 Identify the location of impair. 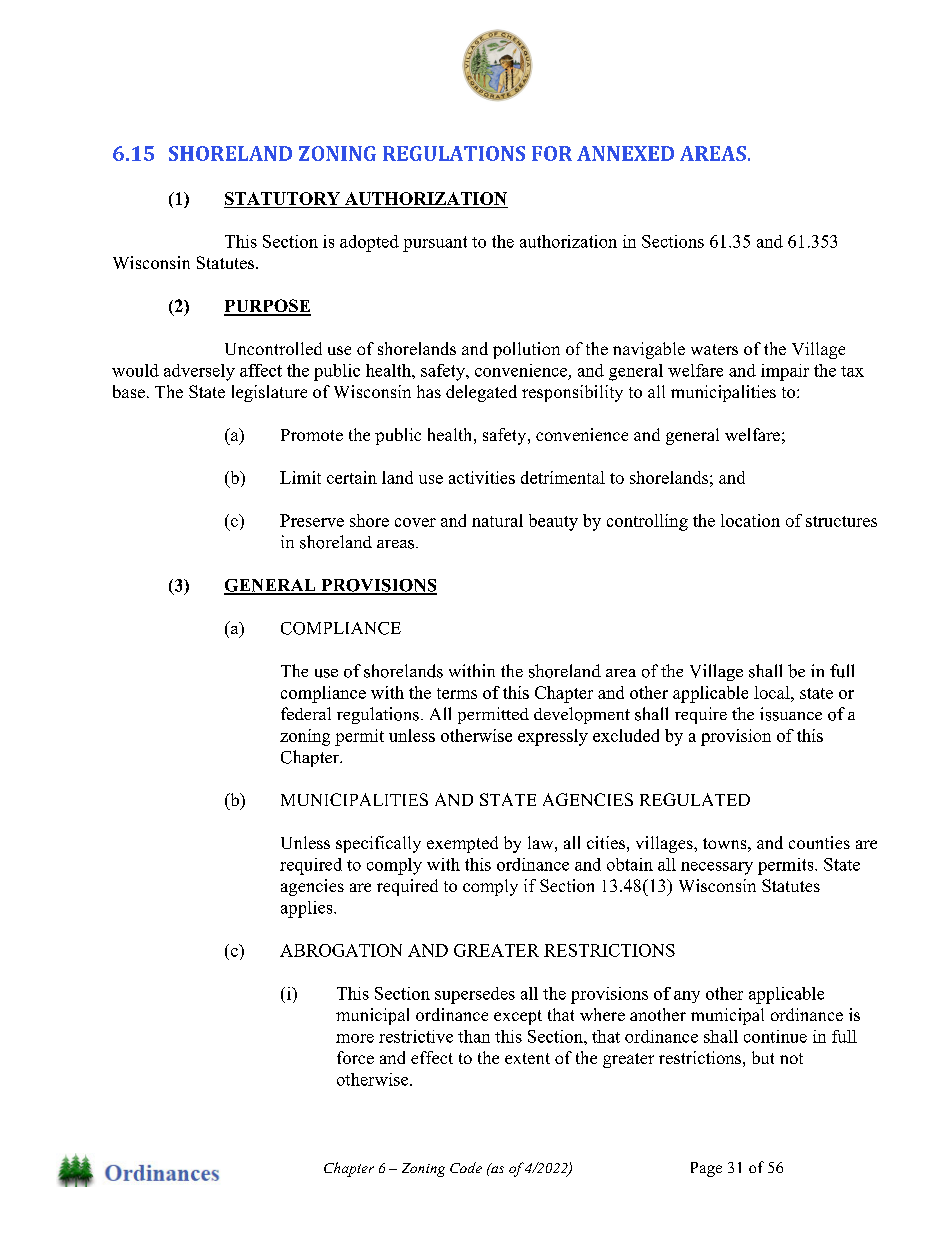
(785, 372).
